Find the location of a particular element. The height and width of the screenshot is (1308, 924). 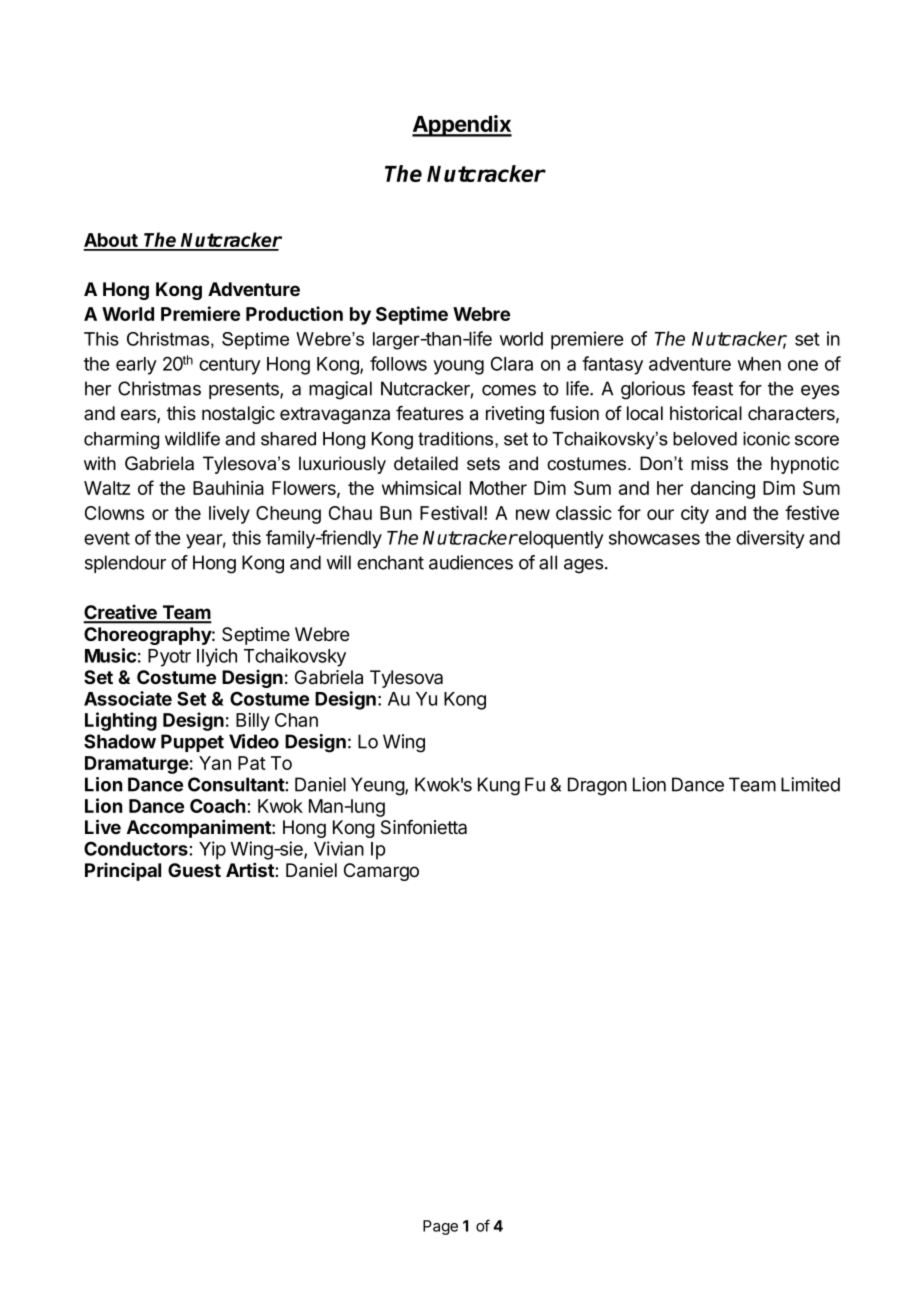

Camargo is located at coordinates (381, 872).
